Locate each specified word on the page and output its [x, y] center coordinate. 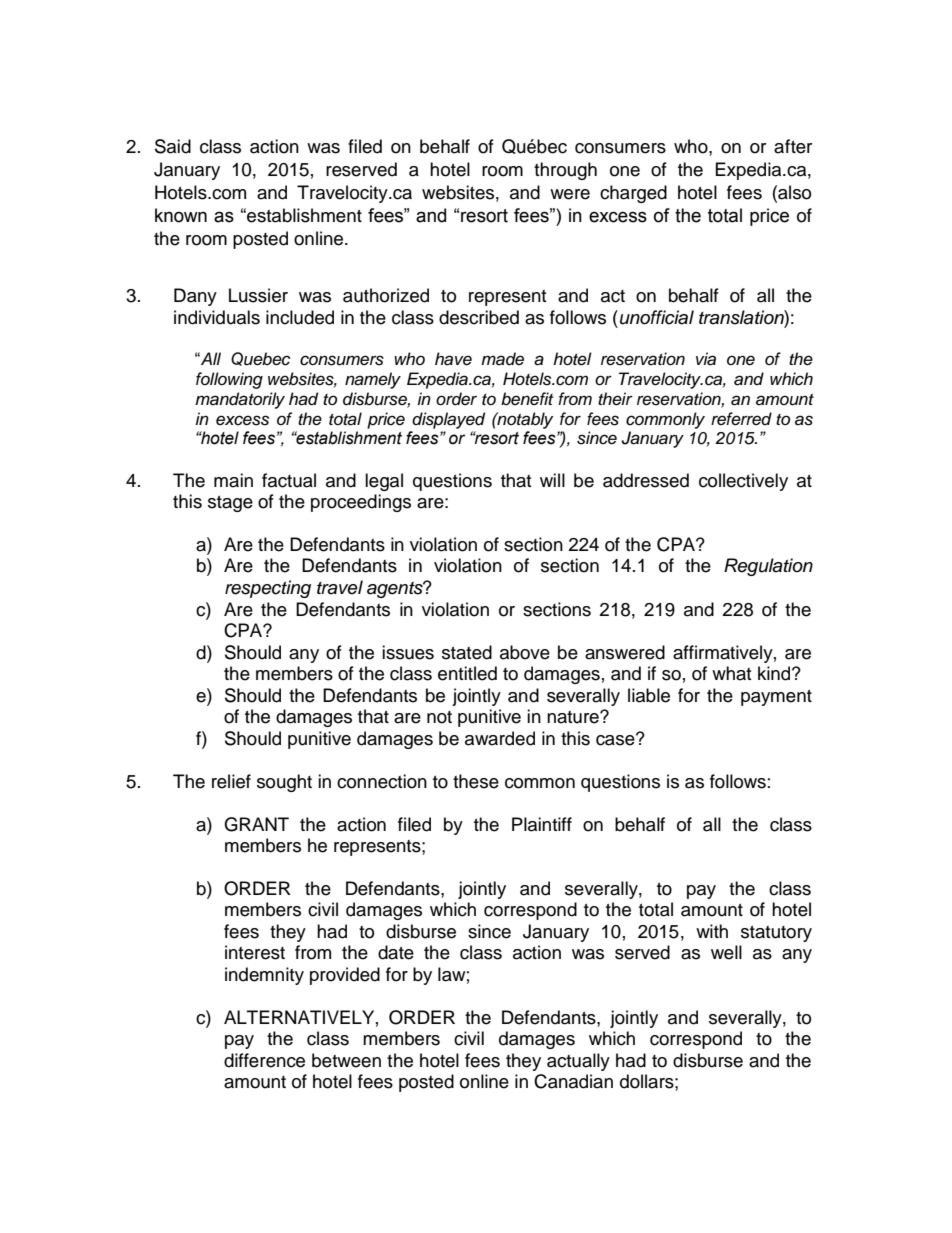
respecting [268, 589]
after [793, 146]
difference [264, 1060]
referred [741, 419]
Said [173, 146]
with [712, 931]
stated [467, 652]
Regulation [768, 567]
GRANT [256, 824]
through [565, 171]
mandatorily [240, 400]
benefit [527, 398]
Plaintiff [542, 824]
